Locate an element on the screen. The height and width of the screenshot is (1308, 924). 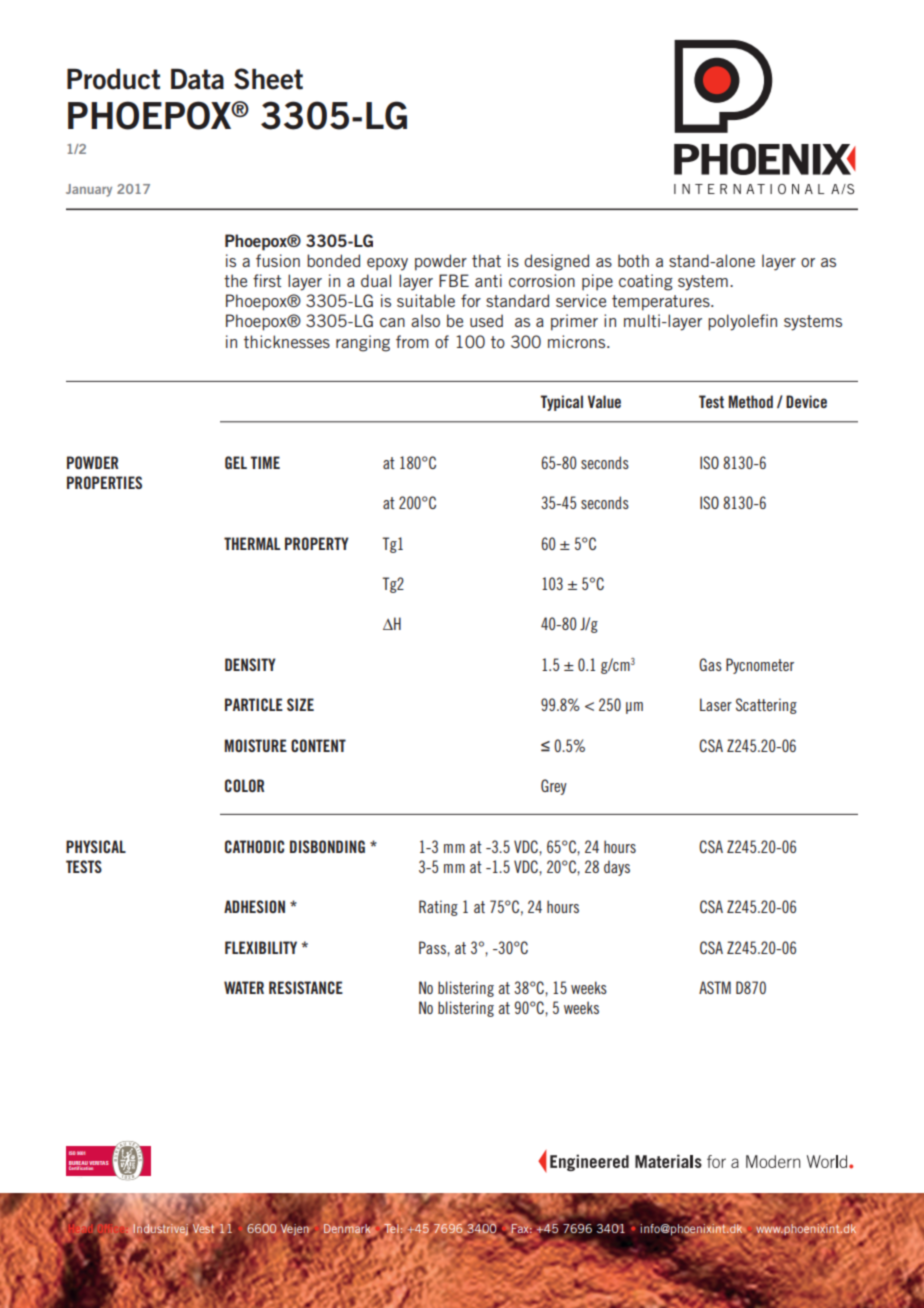
PARTICLE is located at coordinates (254, 704).
